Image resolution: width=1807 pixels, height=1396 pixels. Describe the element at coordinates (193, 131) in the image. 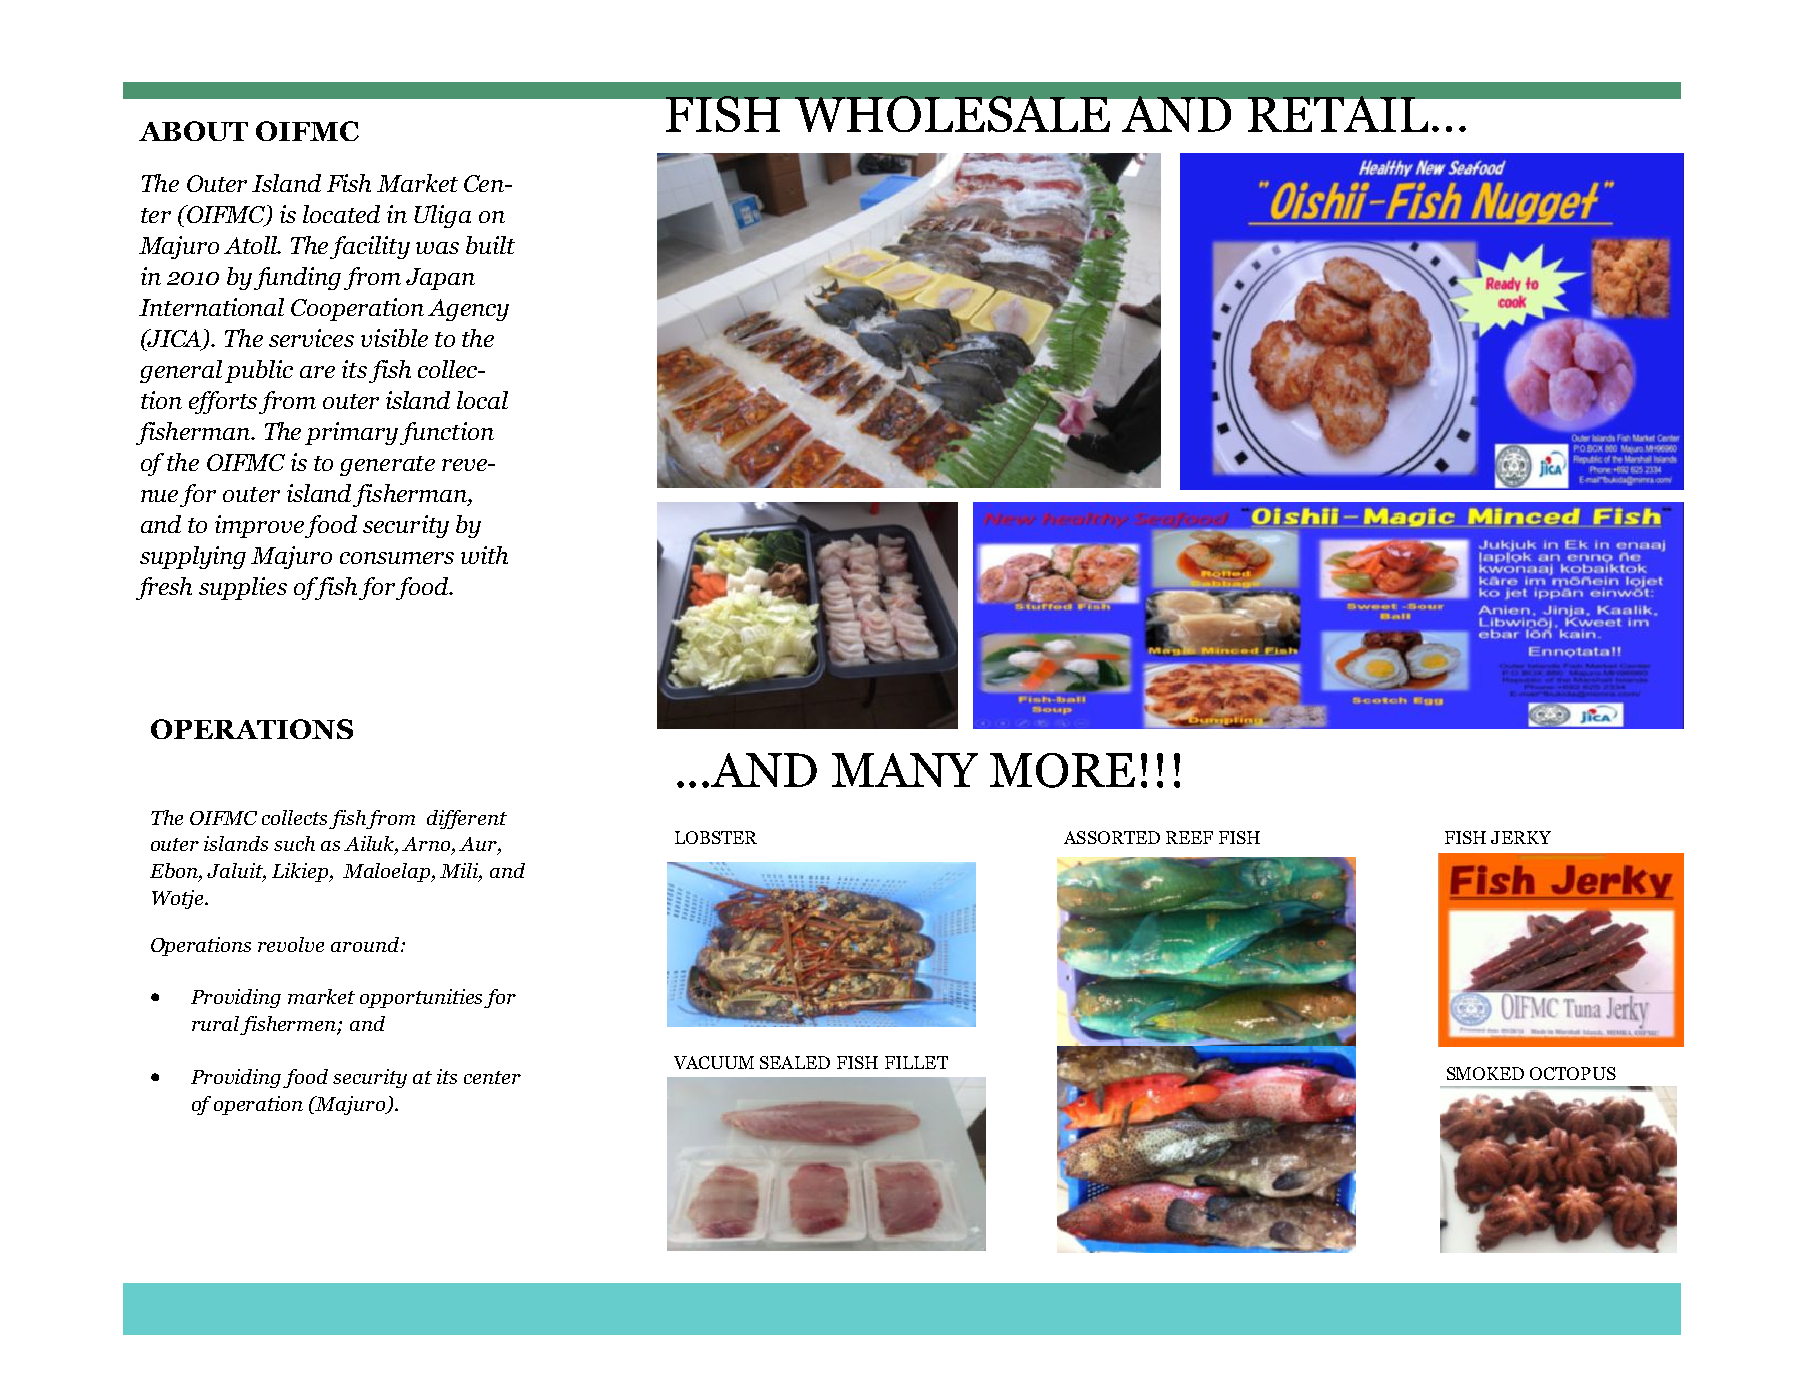

I see `ABOUT` at that location.
